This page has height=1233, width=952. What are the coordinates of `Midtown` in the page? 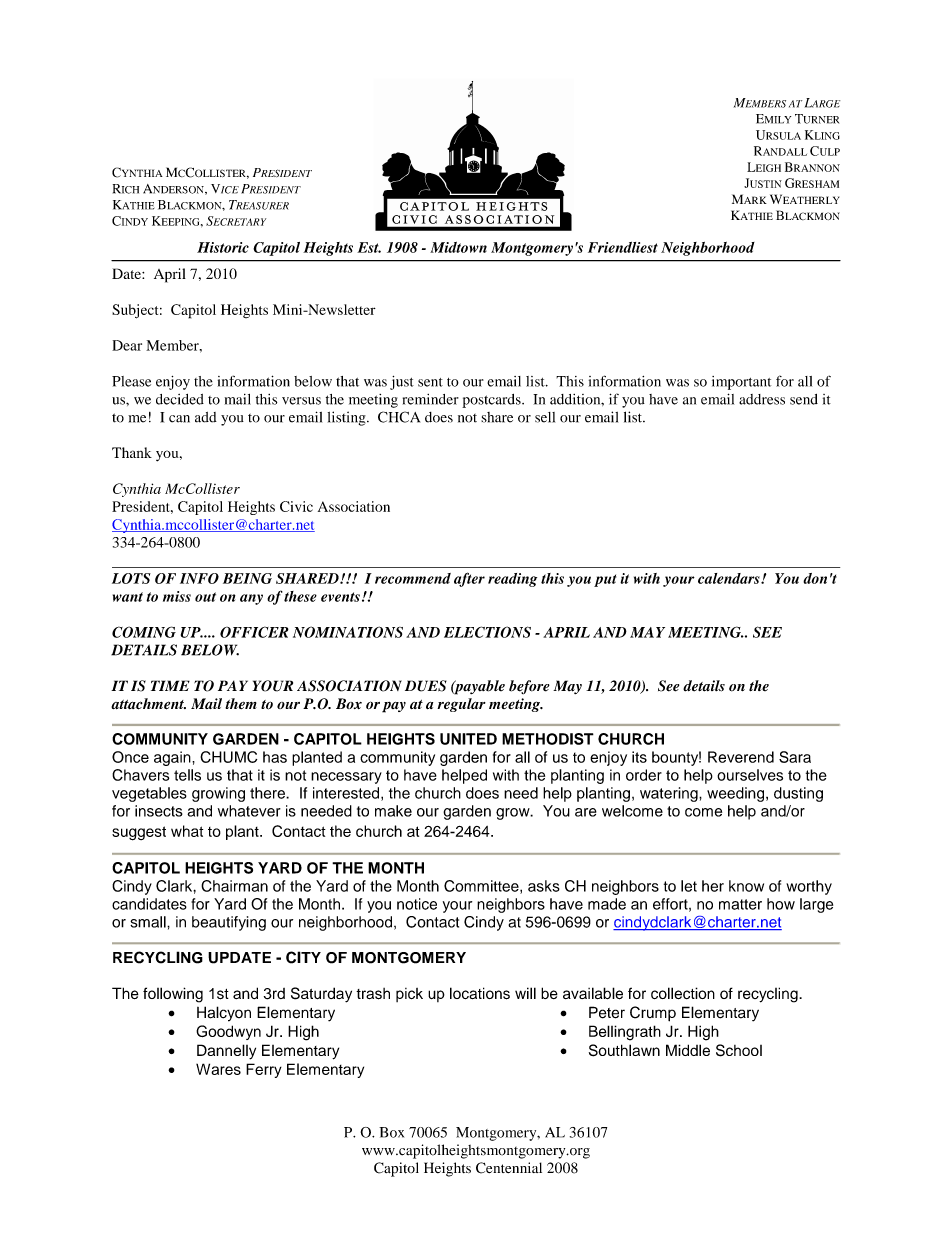 It's located at (458, 247).
